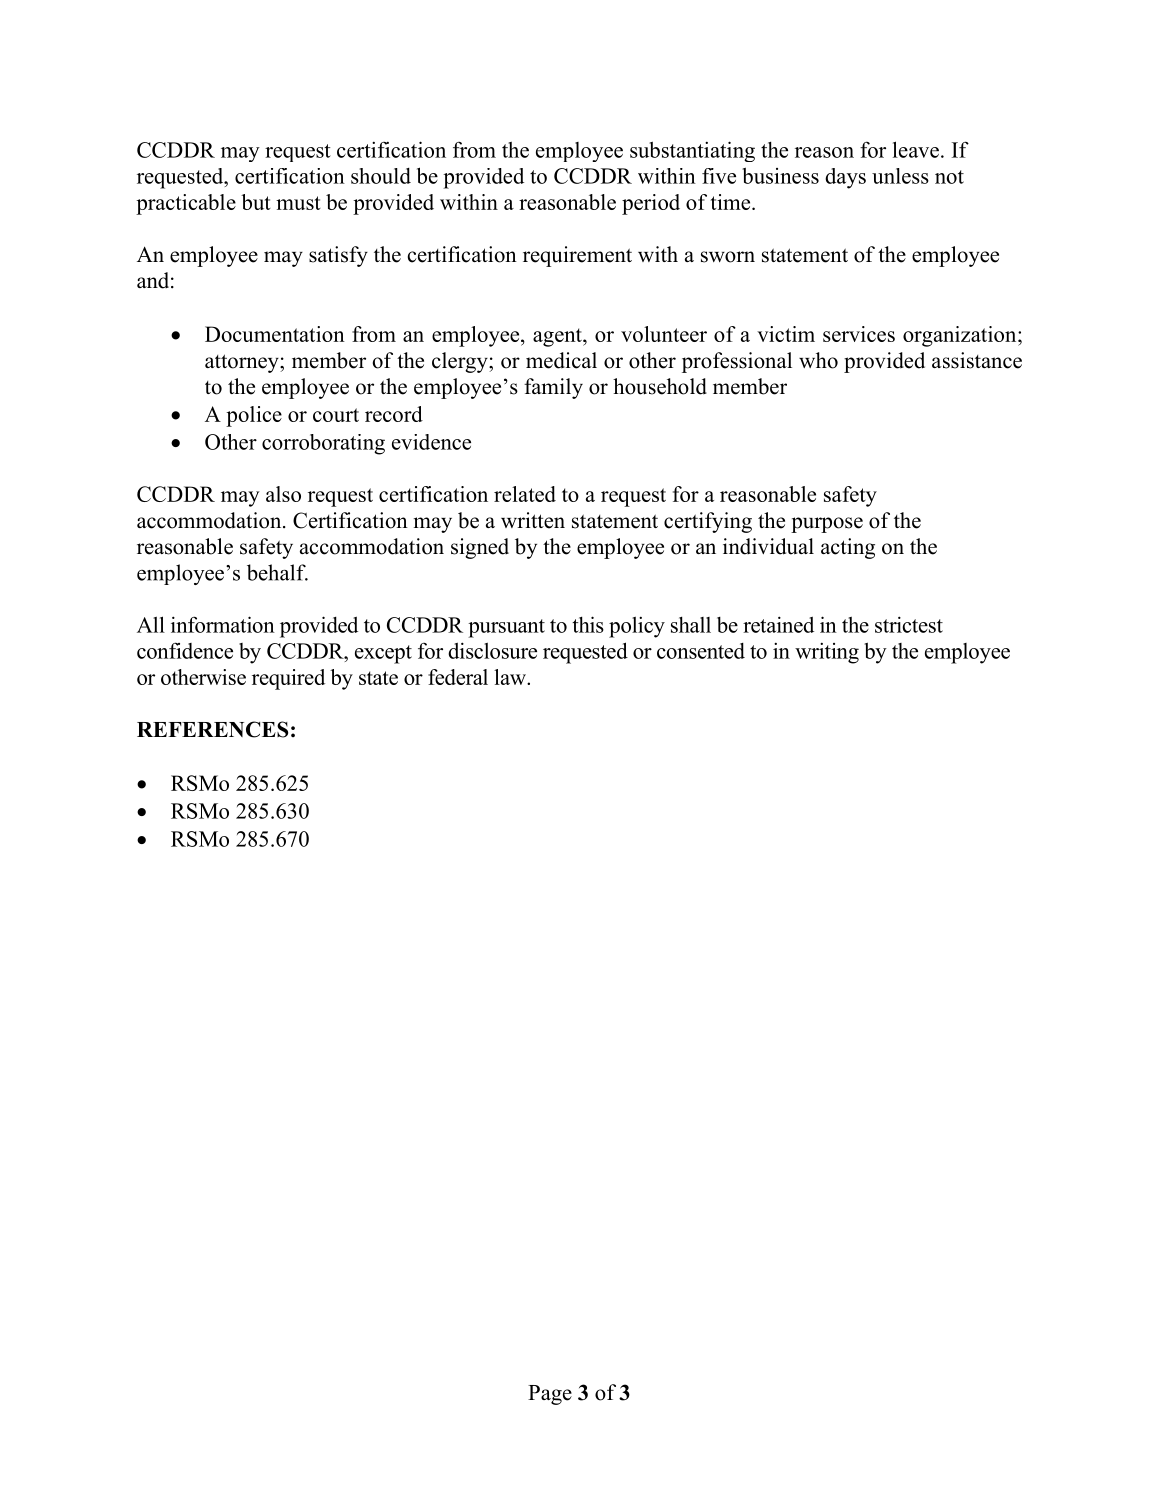 This document has width=1159, height=1499. Describe the element at coordinates (550, 1395) in the document. I see `Page` at that location.
